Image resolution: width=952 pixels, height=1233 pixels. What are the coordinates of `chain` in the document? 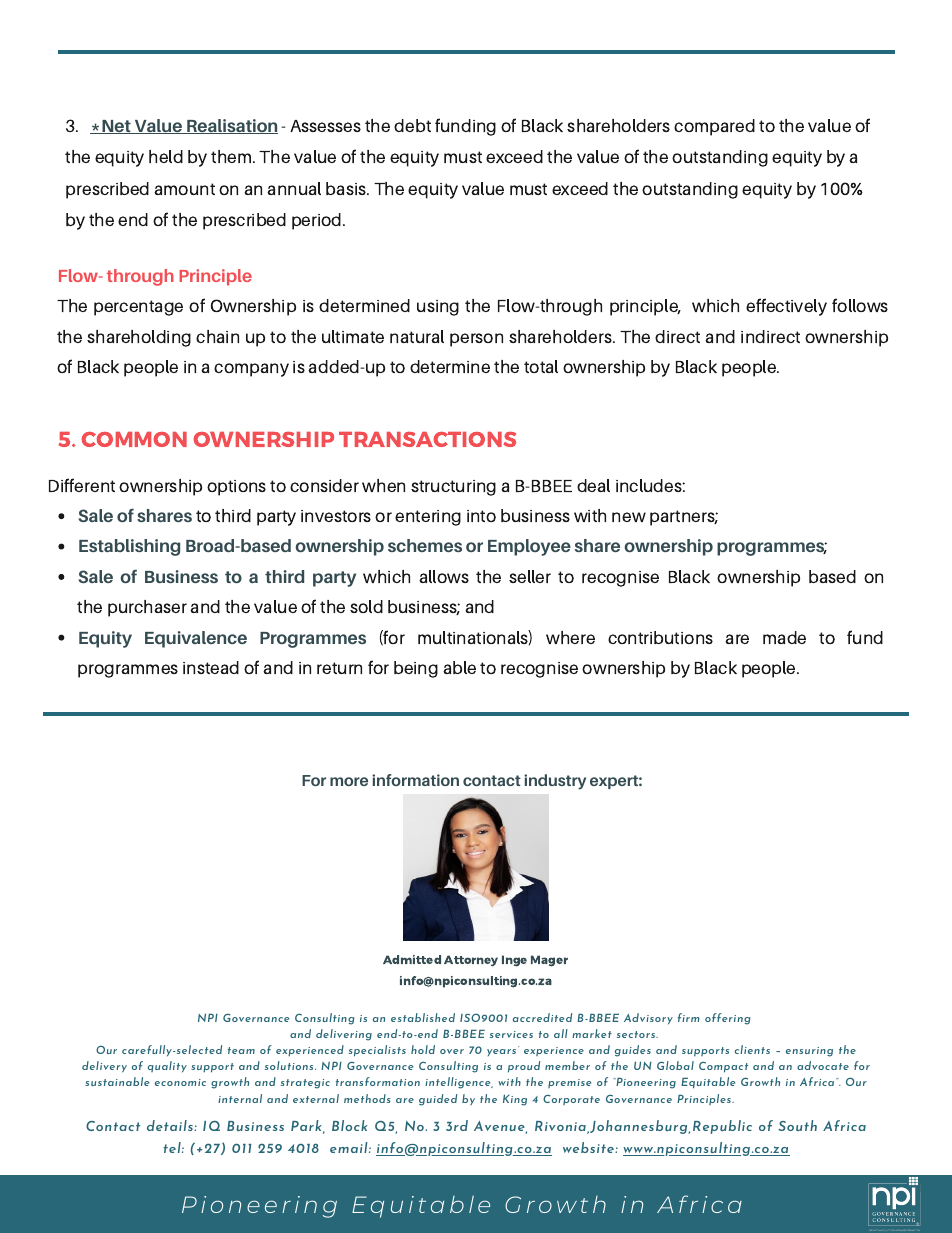 It's located at (217, 336).
